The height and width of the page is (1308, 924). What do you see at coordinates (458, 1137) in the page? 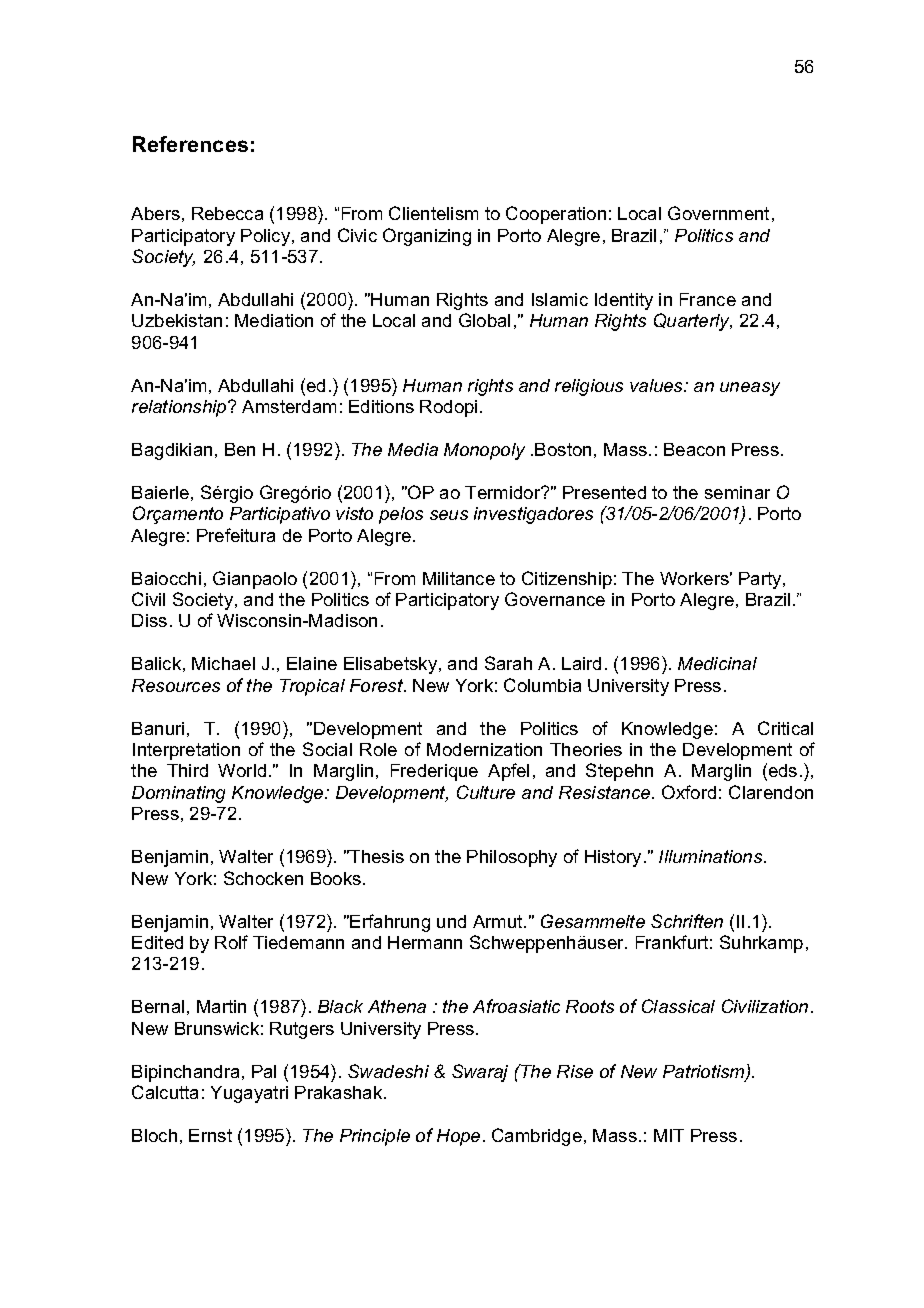
I see `Hope` at bounding box center [458, 1137].
